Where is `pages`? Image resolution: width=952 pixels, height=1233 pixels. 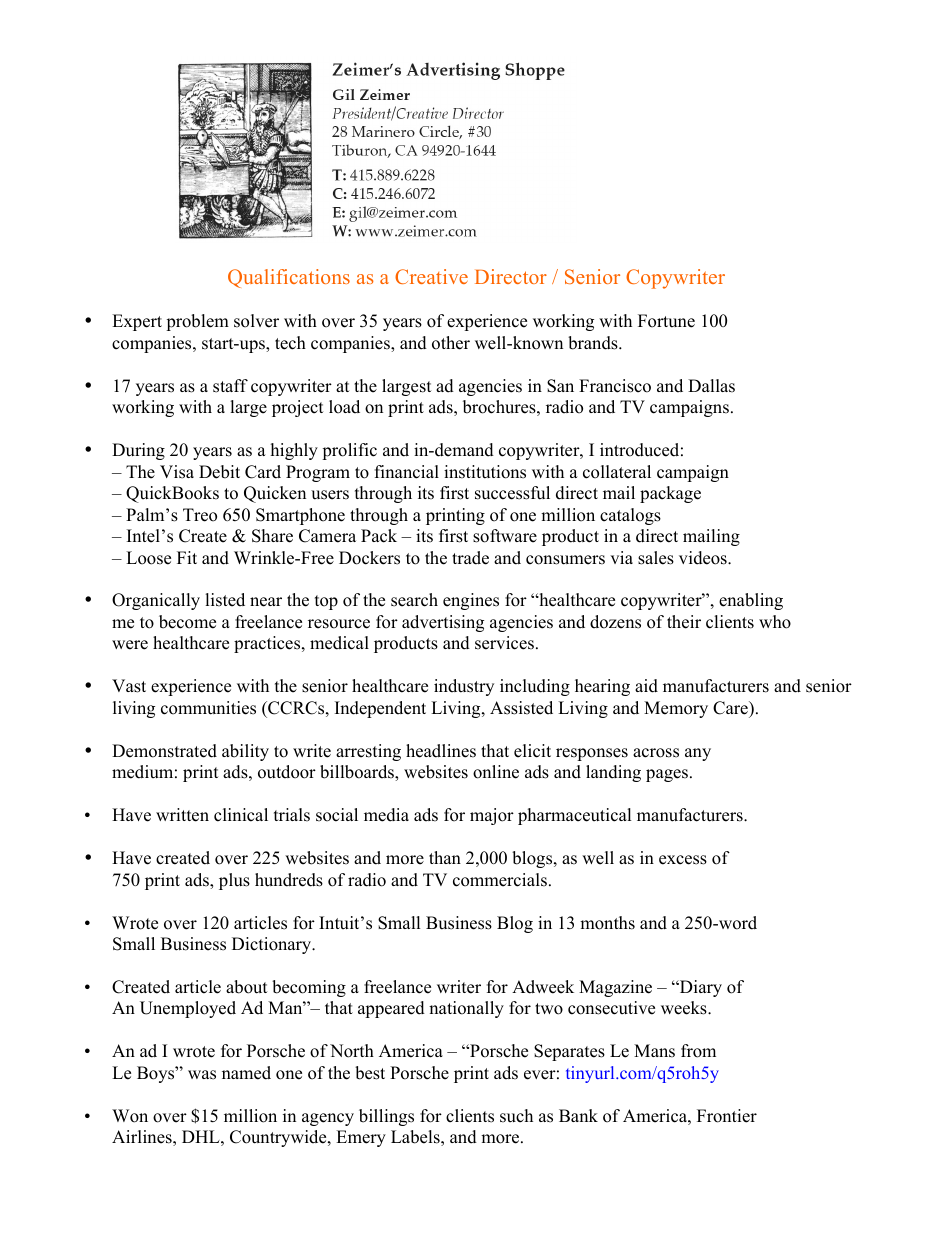 pages is located at coordinates (667, 775).
